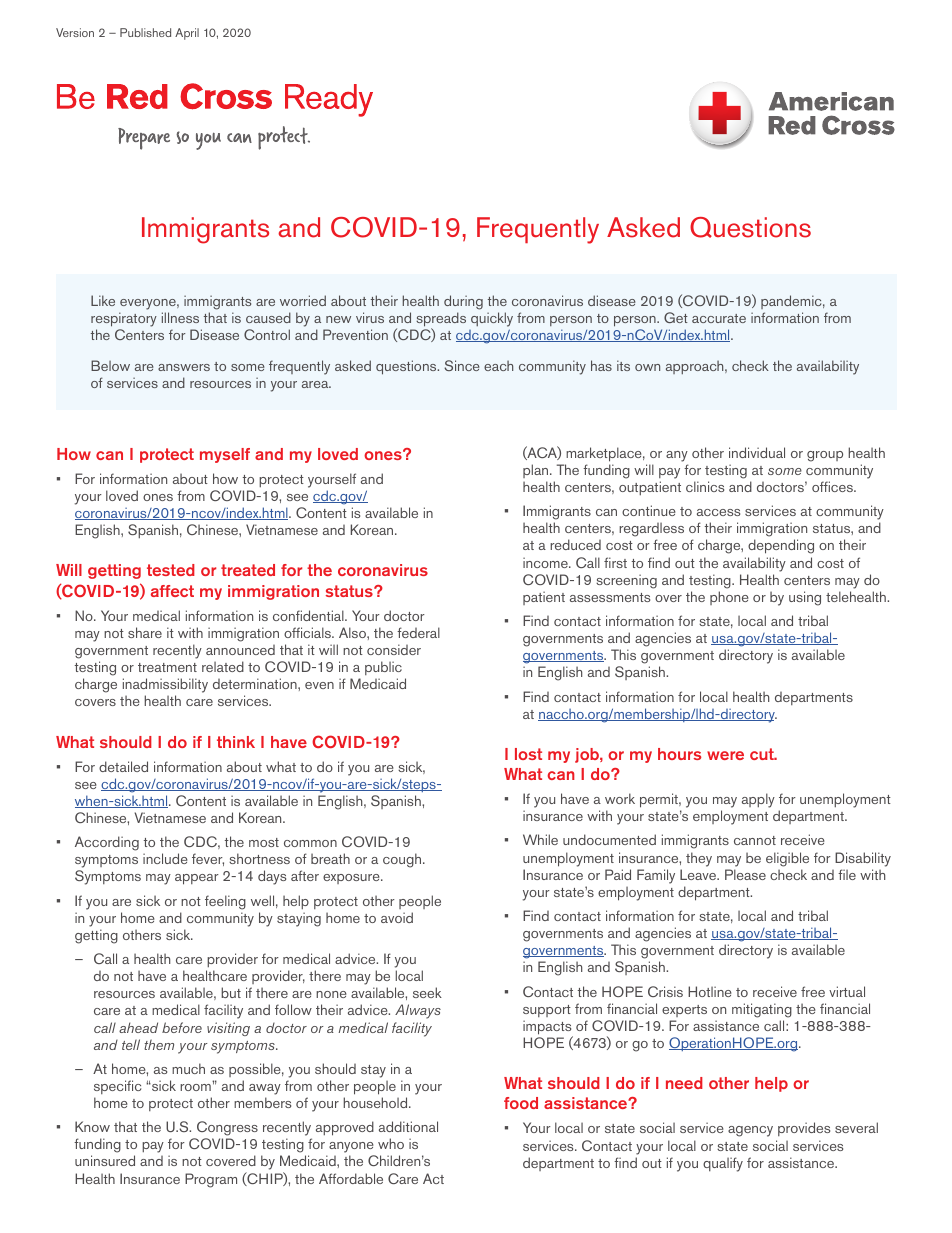  Describe the element at coordinates (757, 452) in the screenshot. I see `individual` at that location.
